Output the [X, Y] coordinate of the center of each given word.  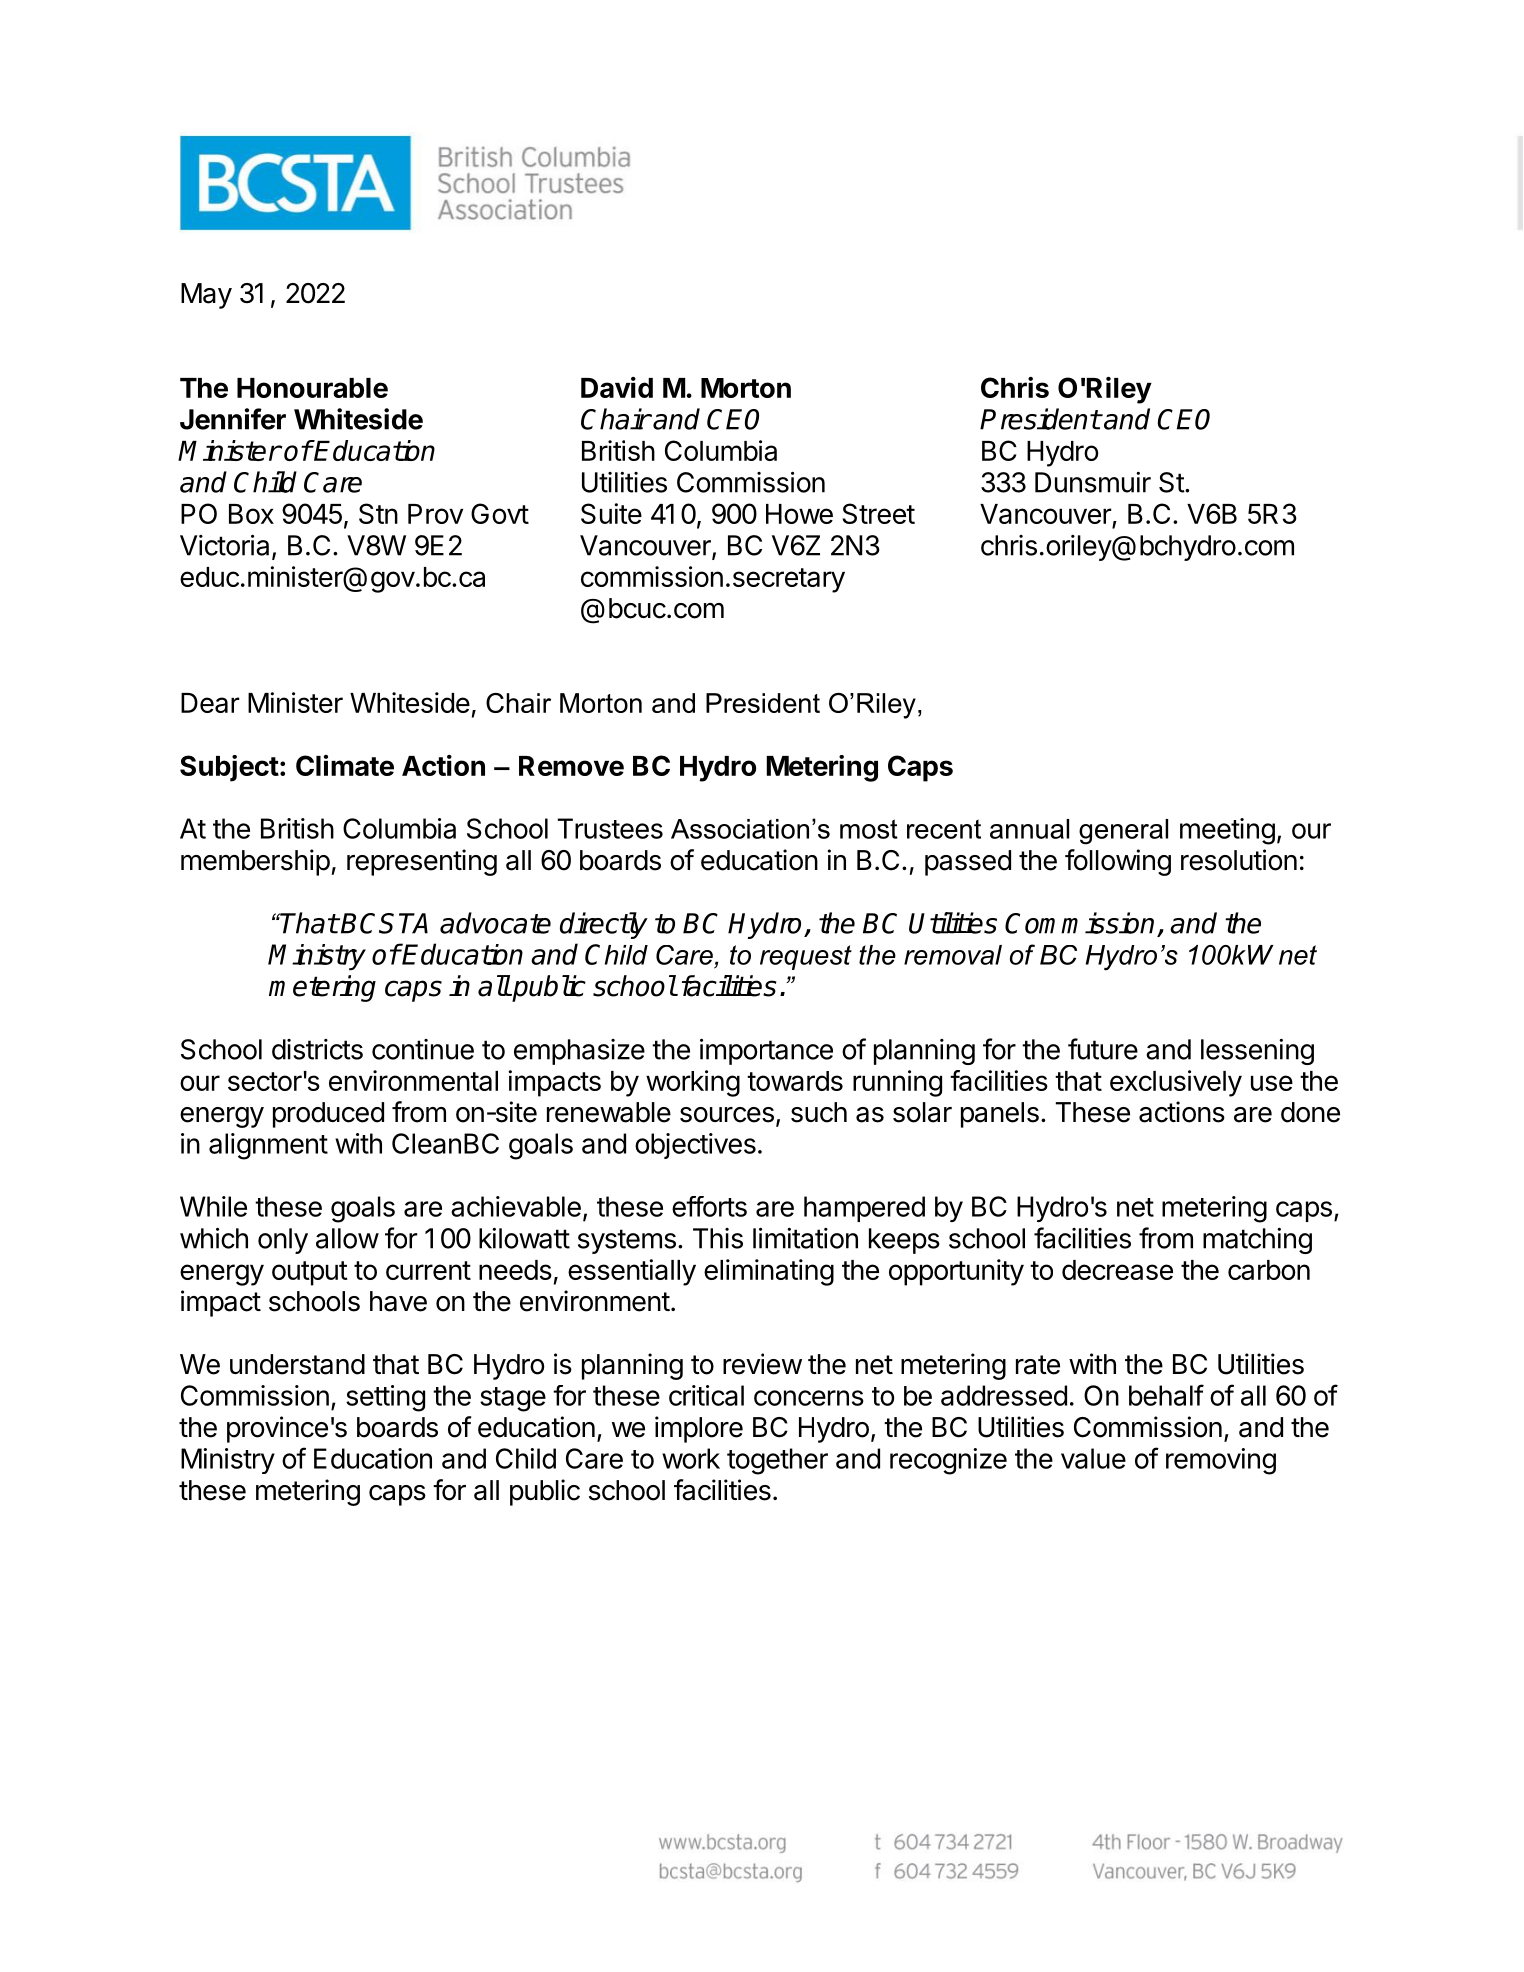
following [1118, 862]
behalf [1166, 1395]
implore [699, 1429]
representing [422, 862]
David [617, 387]
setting [385, 1398]
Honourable [312, 388]
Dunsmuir [1093, 482]
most [869, 829]
